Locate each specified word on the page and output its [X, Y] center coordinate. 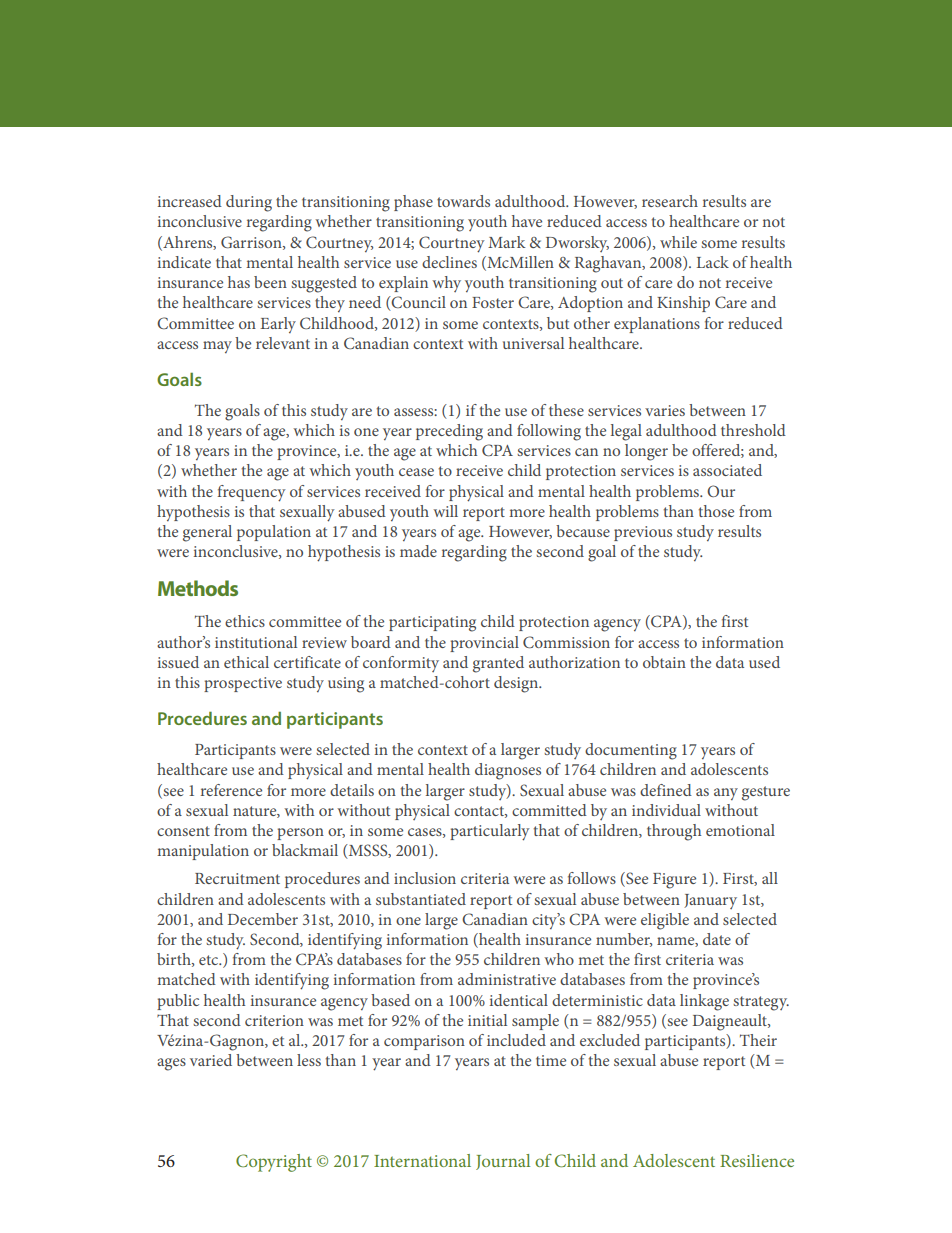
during [249, 203]
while [678, 242]
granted [498, 664]
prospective [243, 684]
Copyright [274, 1163]
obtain [664, 662]
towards [463, 201]
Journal [503, 1162]
